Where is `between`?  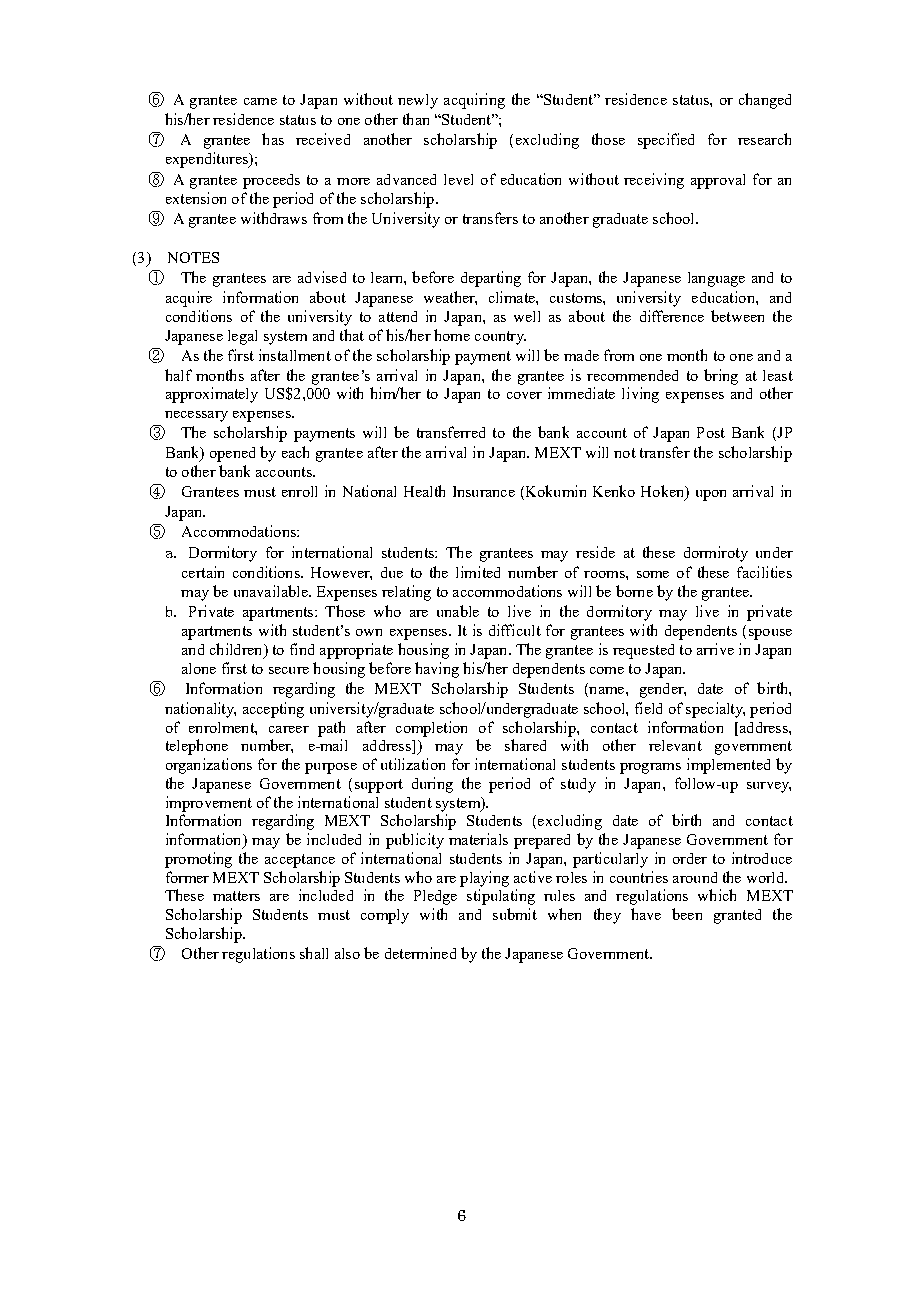
between is located at coordinates (737, 316).
